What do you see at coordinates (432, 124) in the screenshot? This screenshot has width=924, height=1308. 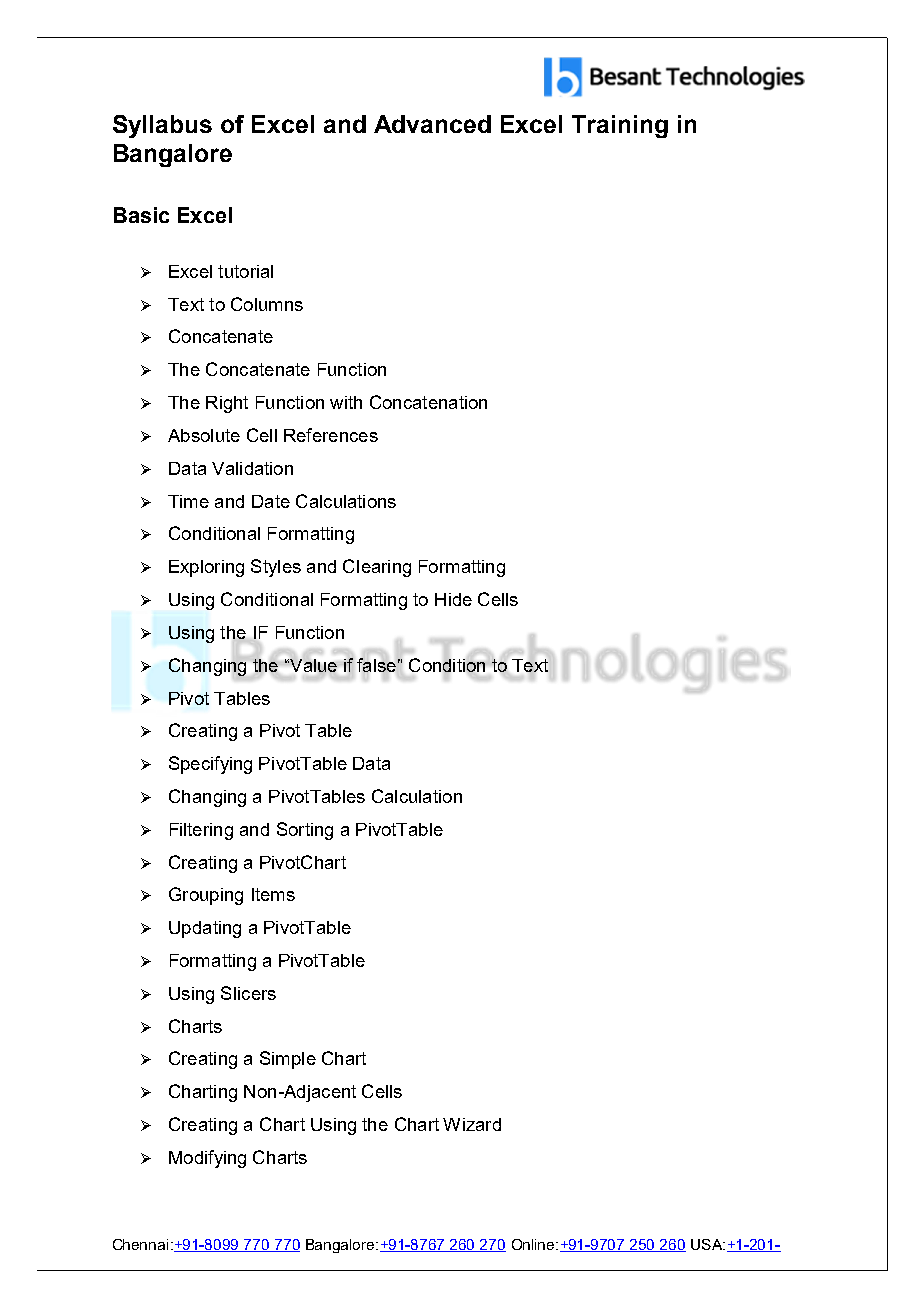 I see `Advanced` at bounding box center [432, 124].
